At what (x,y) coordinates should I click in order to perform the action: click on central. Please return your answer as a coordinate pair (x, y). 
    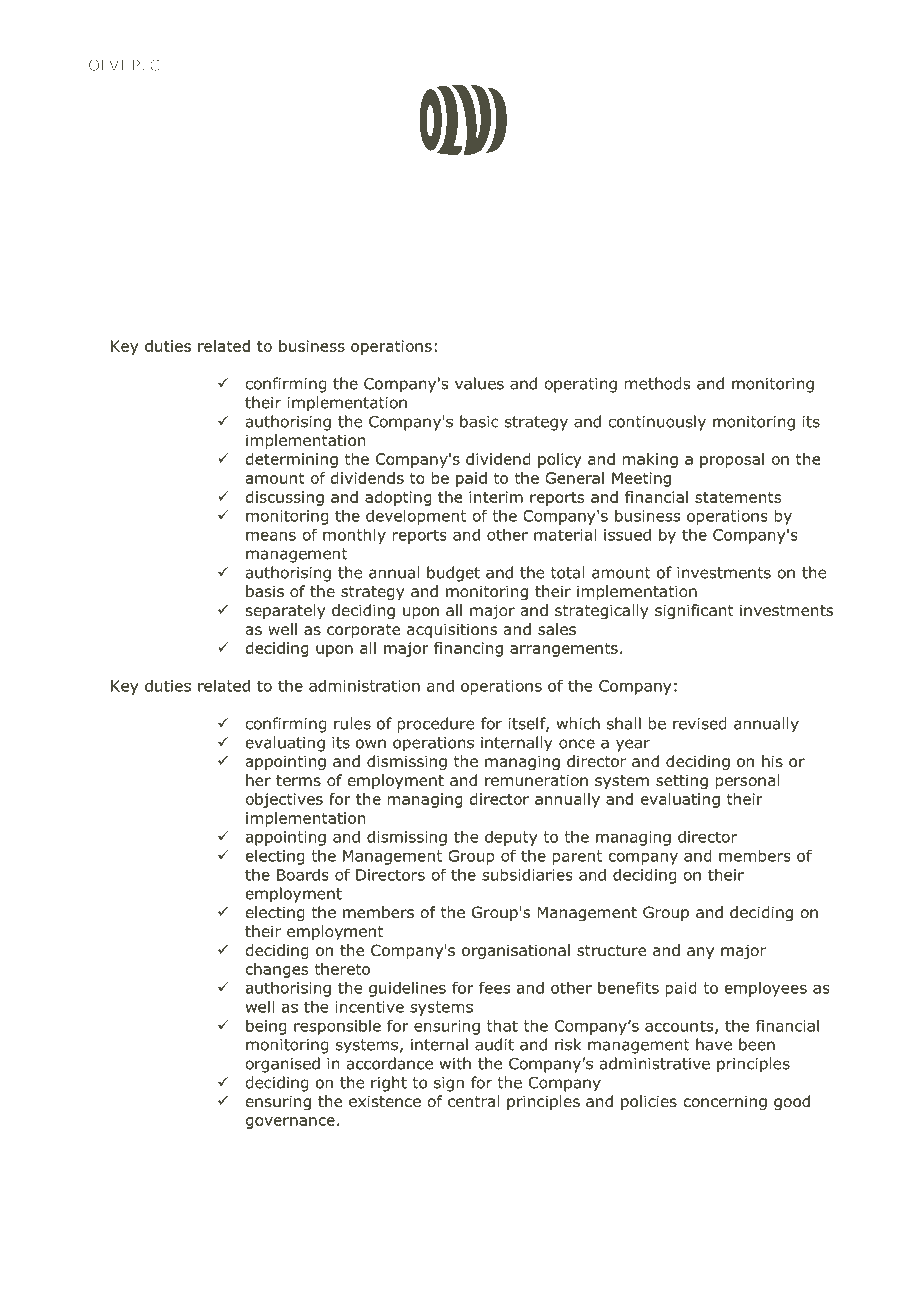
    Looking at the image, I should click on (473, 1101).
